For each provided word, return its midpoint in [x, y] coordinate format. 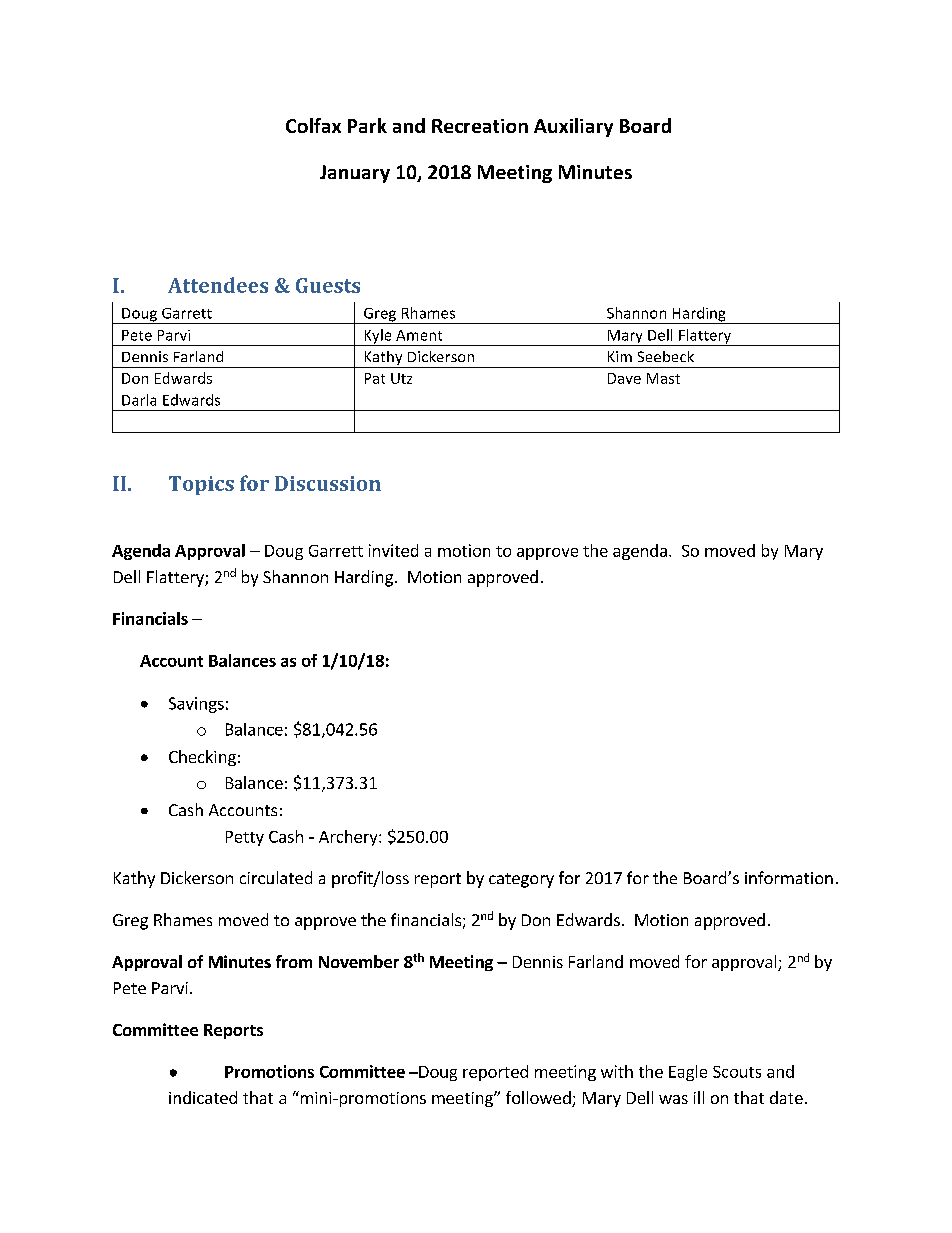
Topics [201, 485]
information [789, 877]
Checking [202, 758]
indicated [203, 1097]
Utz [401, 378]
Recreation [480, 126]
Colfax [313, 125]
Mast [663, 378]
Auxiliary [573, 127]
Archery [349, 838]
